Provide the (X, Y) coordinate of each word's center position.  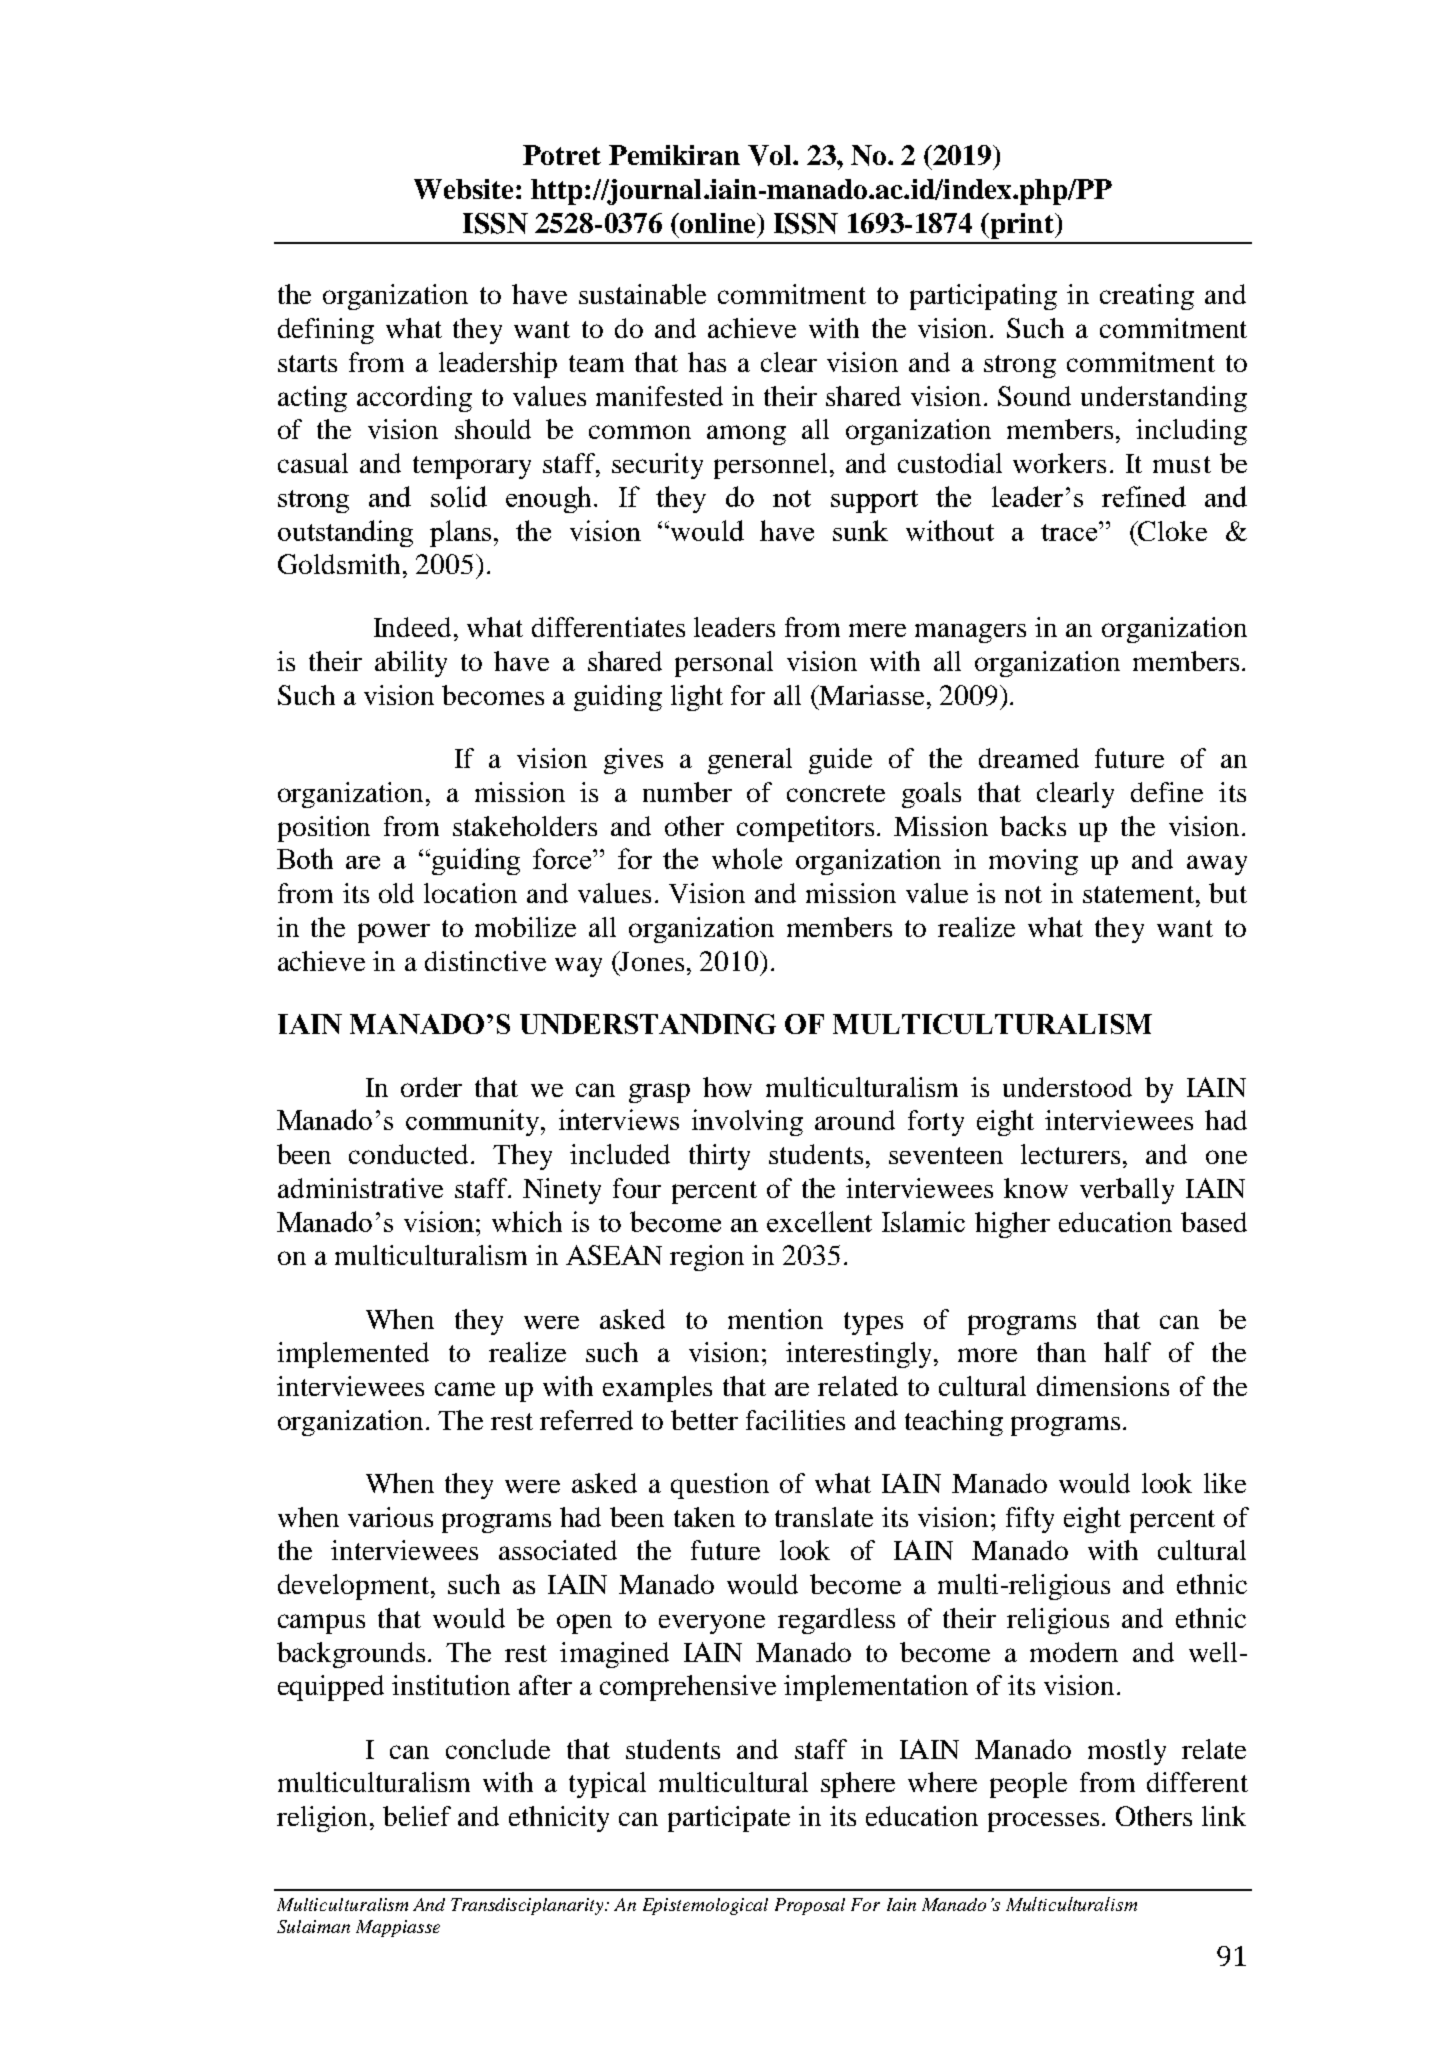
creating (1147, 297)
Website (463, 189)
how (727, 1087)
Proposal (810, 1906)
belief (417, 1816)
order (431, 1087)
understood (1067, 1087)
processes (1043, 1822)
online (718, 223)
